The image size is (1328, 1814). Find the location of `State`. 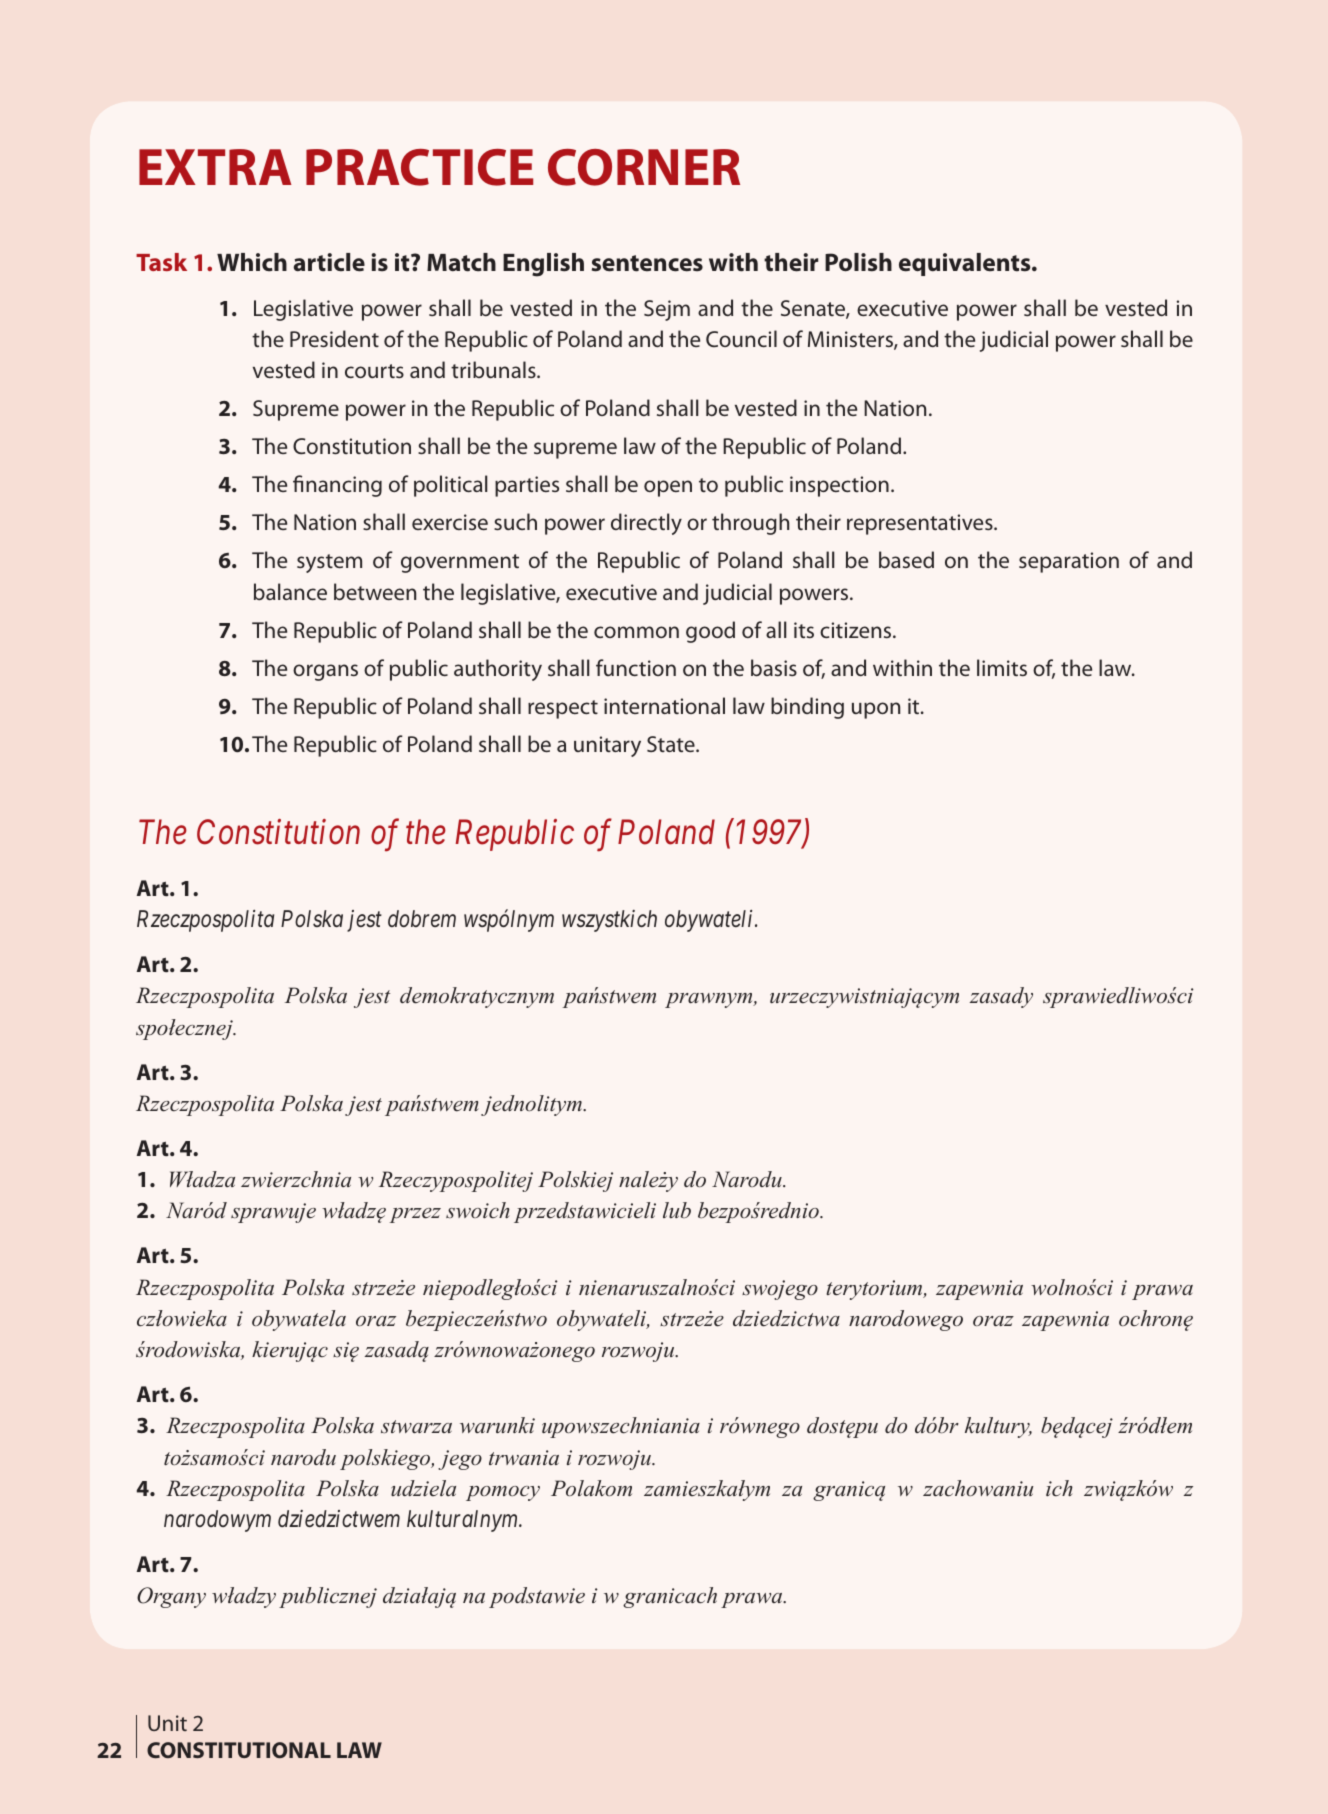

State is located at coordinates (672, 744).
